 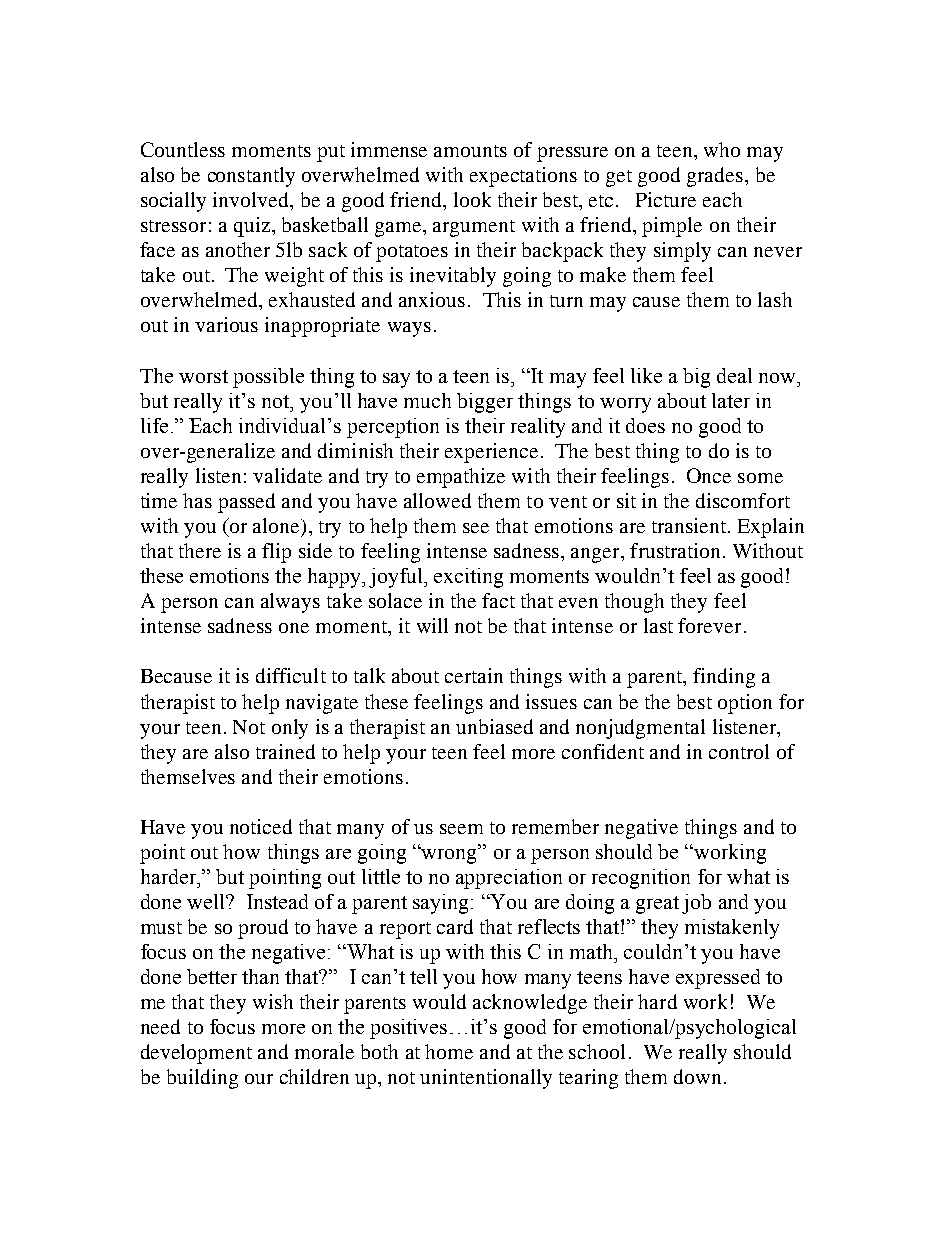 I want to click on development, so click(x=196, y=1054).
